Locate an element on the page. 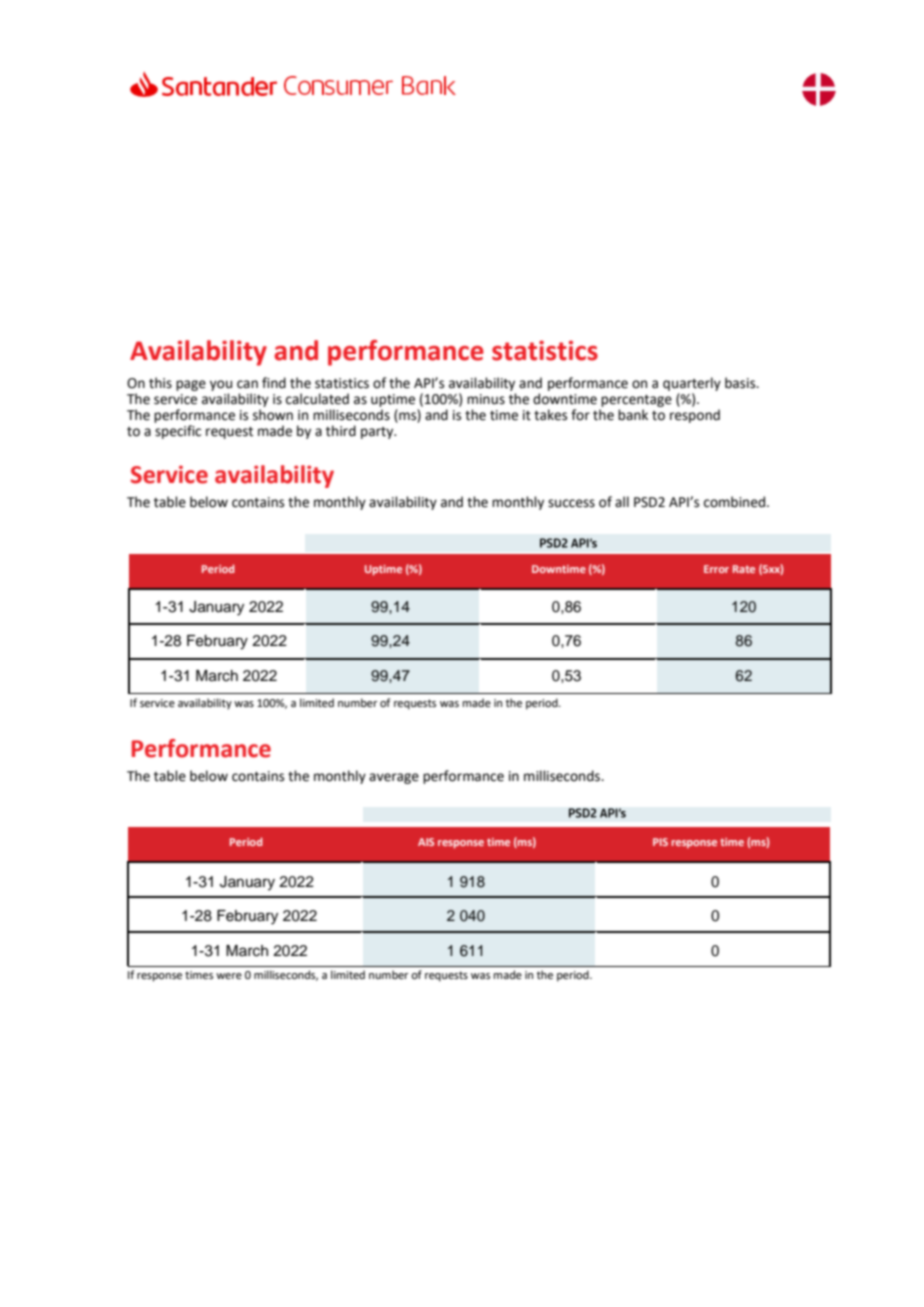 This image has height=1307, width=924. respond is located at coordinates (695, 416).
